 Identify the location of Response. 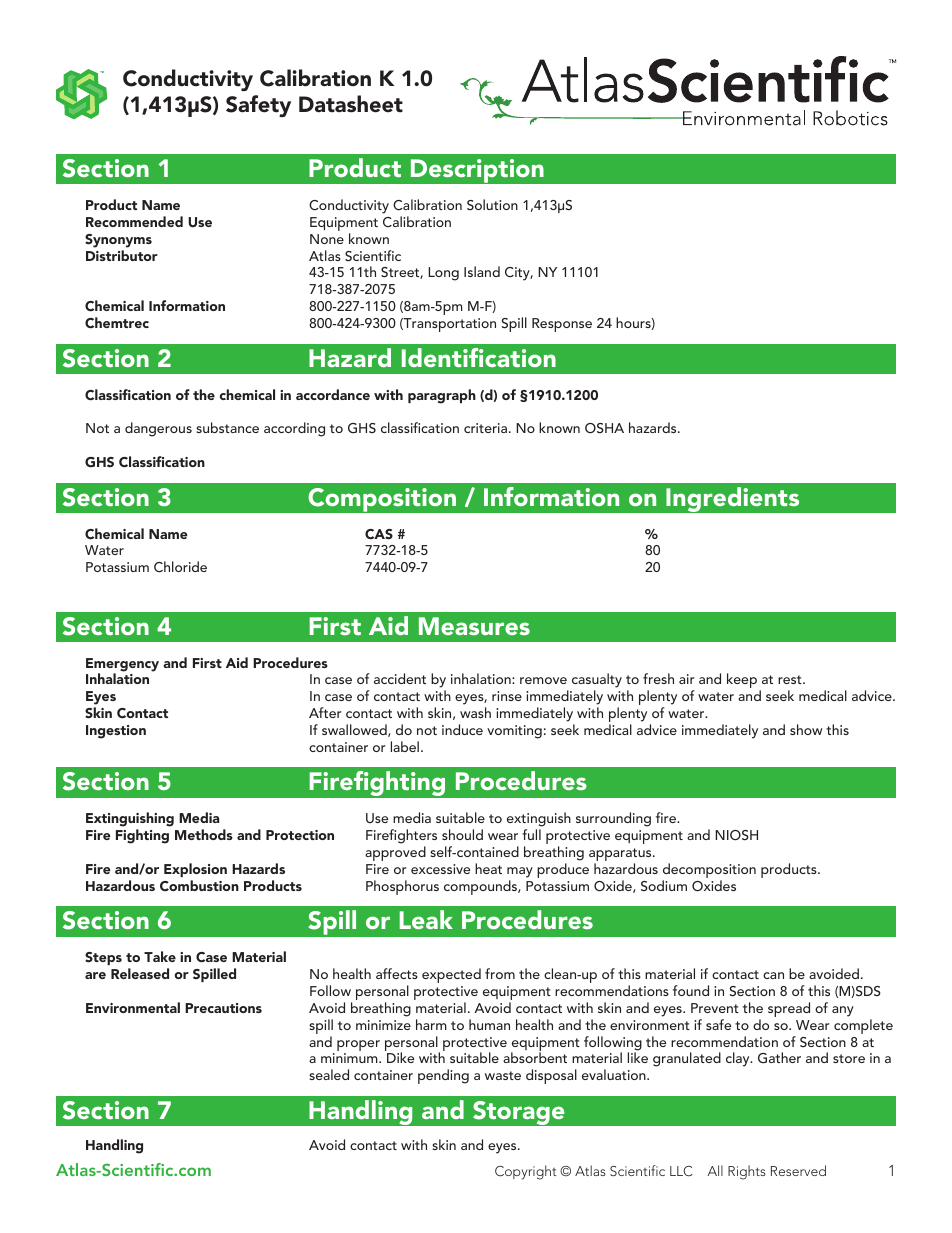
(562, 325).
